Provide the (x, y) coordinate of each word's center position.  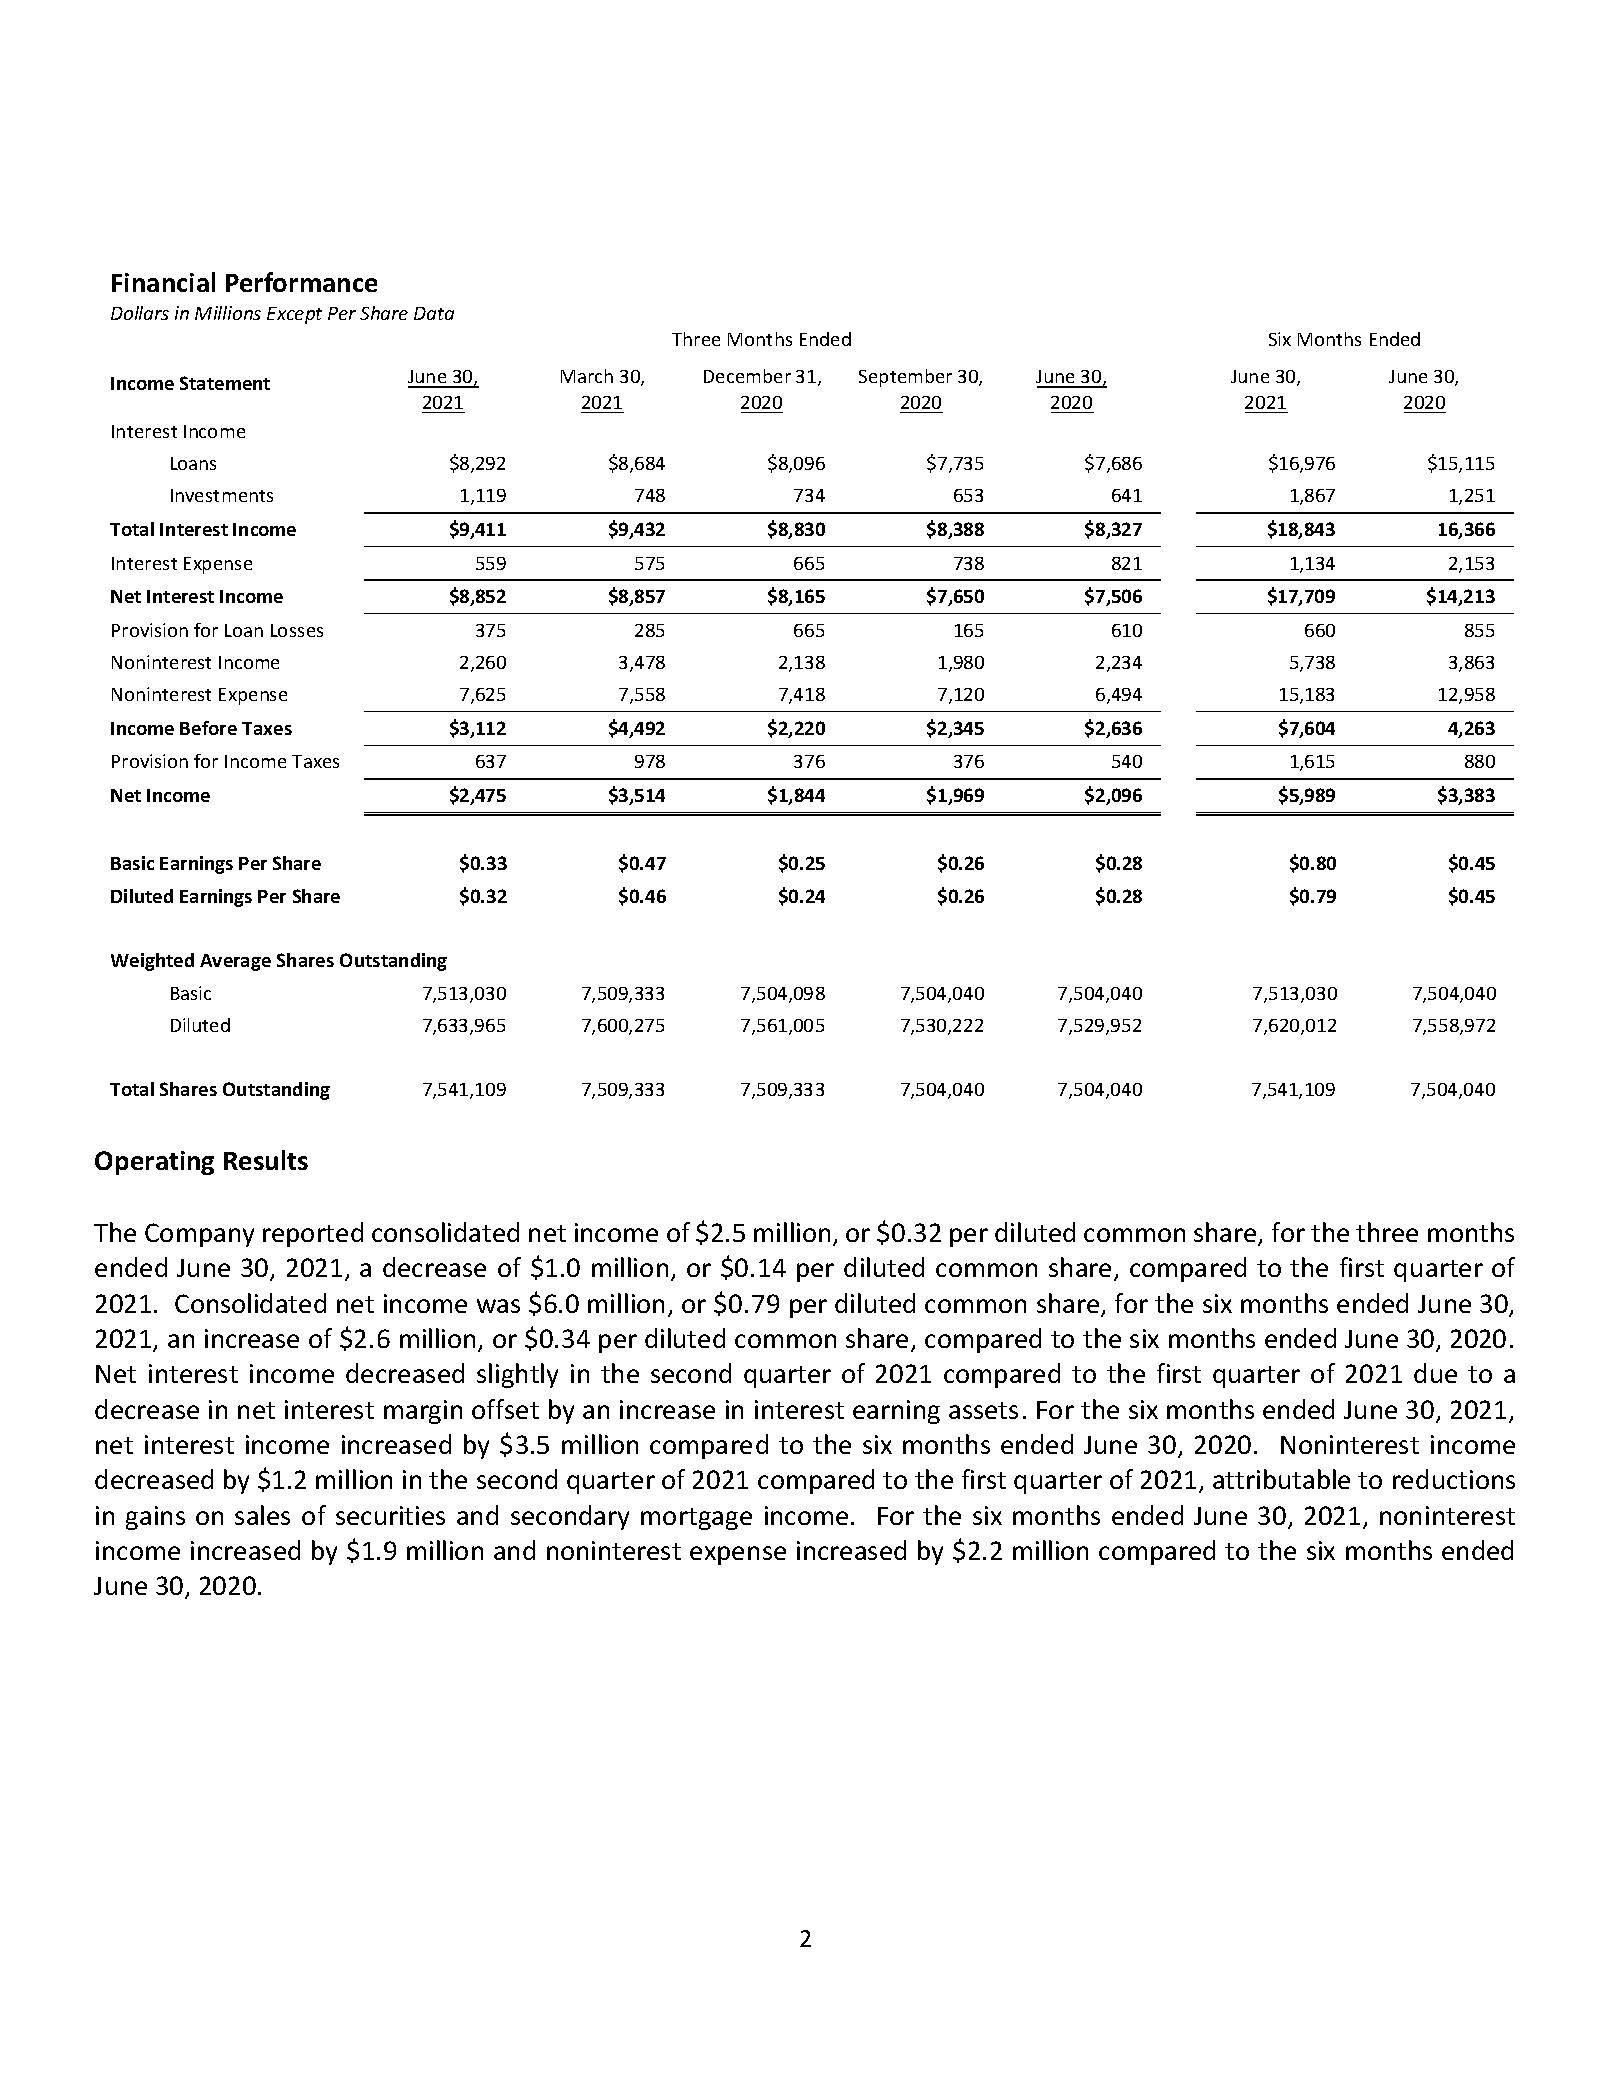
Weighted (152, 962)
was (498, 1306)
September (905, 378)
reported (313, 1234)
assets (983, 1410)
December (747, 376)
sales (262, 1515)
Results (266, 1160)
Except (294, 315)
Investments (222, 495)
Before (208, 728)
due (1435, 1373)
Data (434, 313)
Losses (297, 630)
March (587, 376)
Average (235, 962)
